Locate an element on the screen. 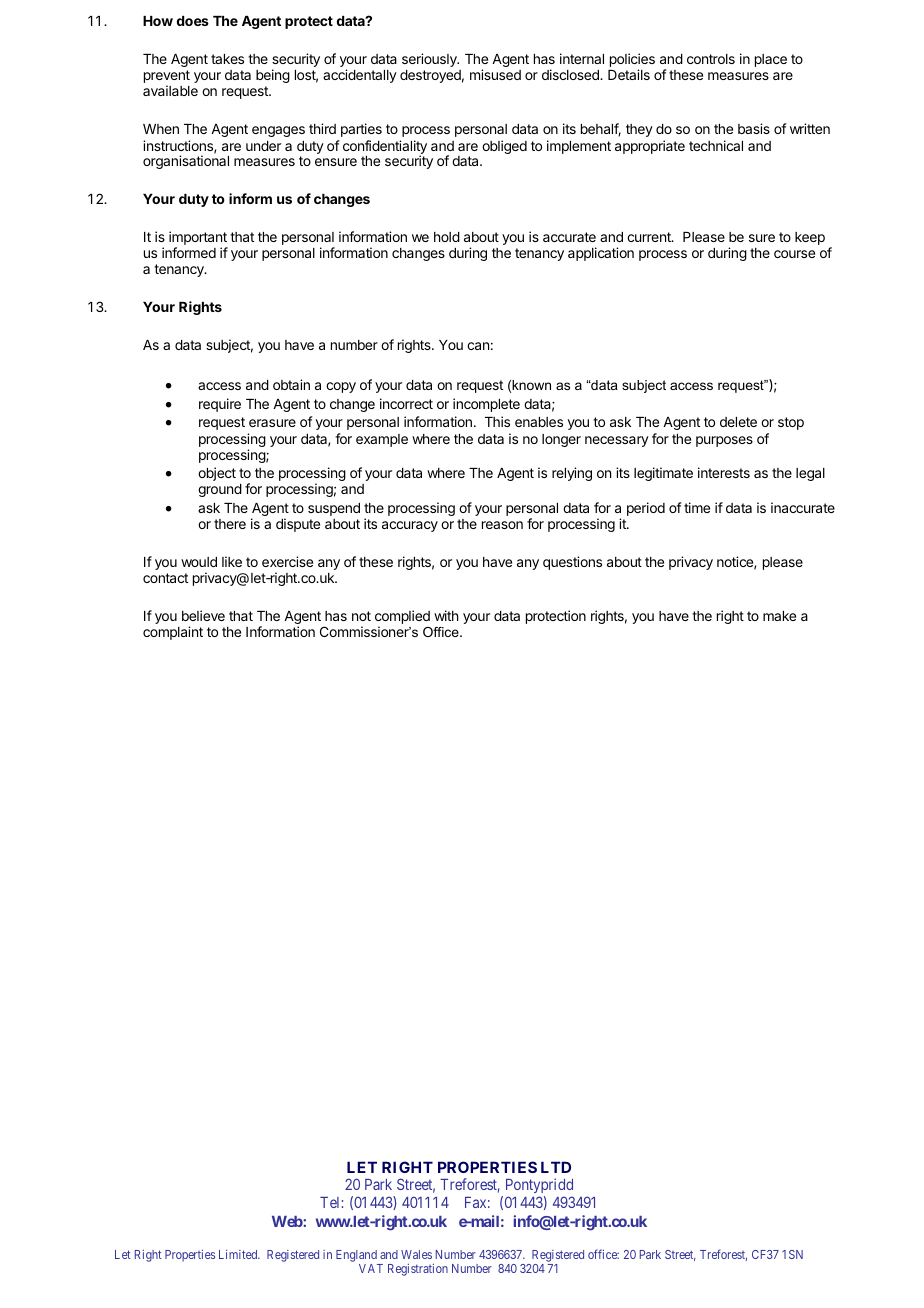  This is located at coordinates (497, 421).
